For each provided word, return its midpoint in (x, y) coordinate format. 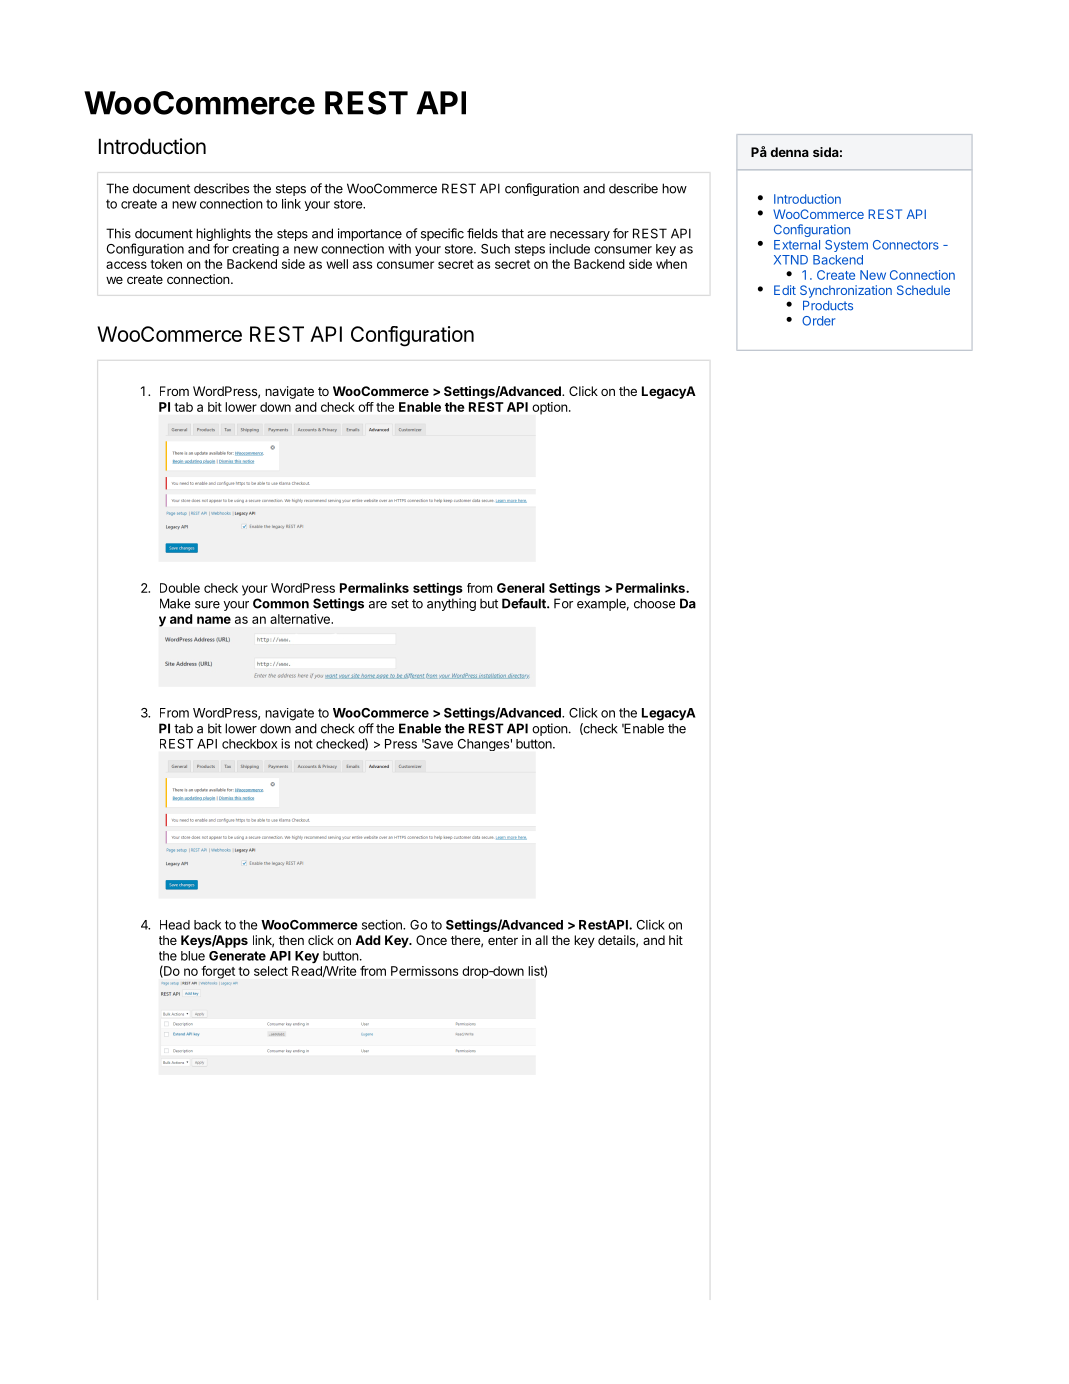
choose (654, 603)
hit (676, 940)
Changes (483, 745)
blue (193, 956)
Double (180, 588)
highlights (223, 236)
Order (818, 321)
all (541, 940)
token (166, 264)
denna (789, 152)
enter (503, 940)
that (512, 233)
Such (495, 249)
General (521, 588)
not (304, 744)
